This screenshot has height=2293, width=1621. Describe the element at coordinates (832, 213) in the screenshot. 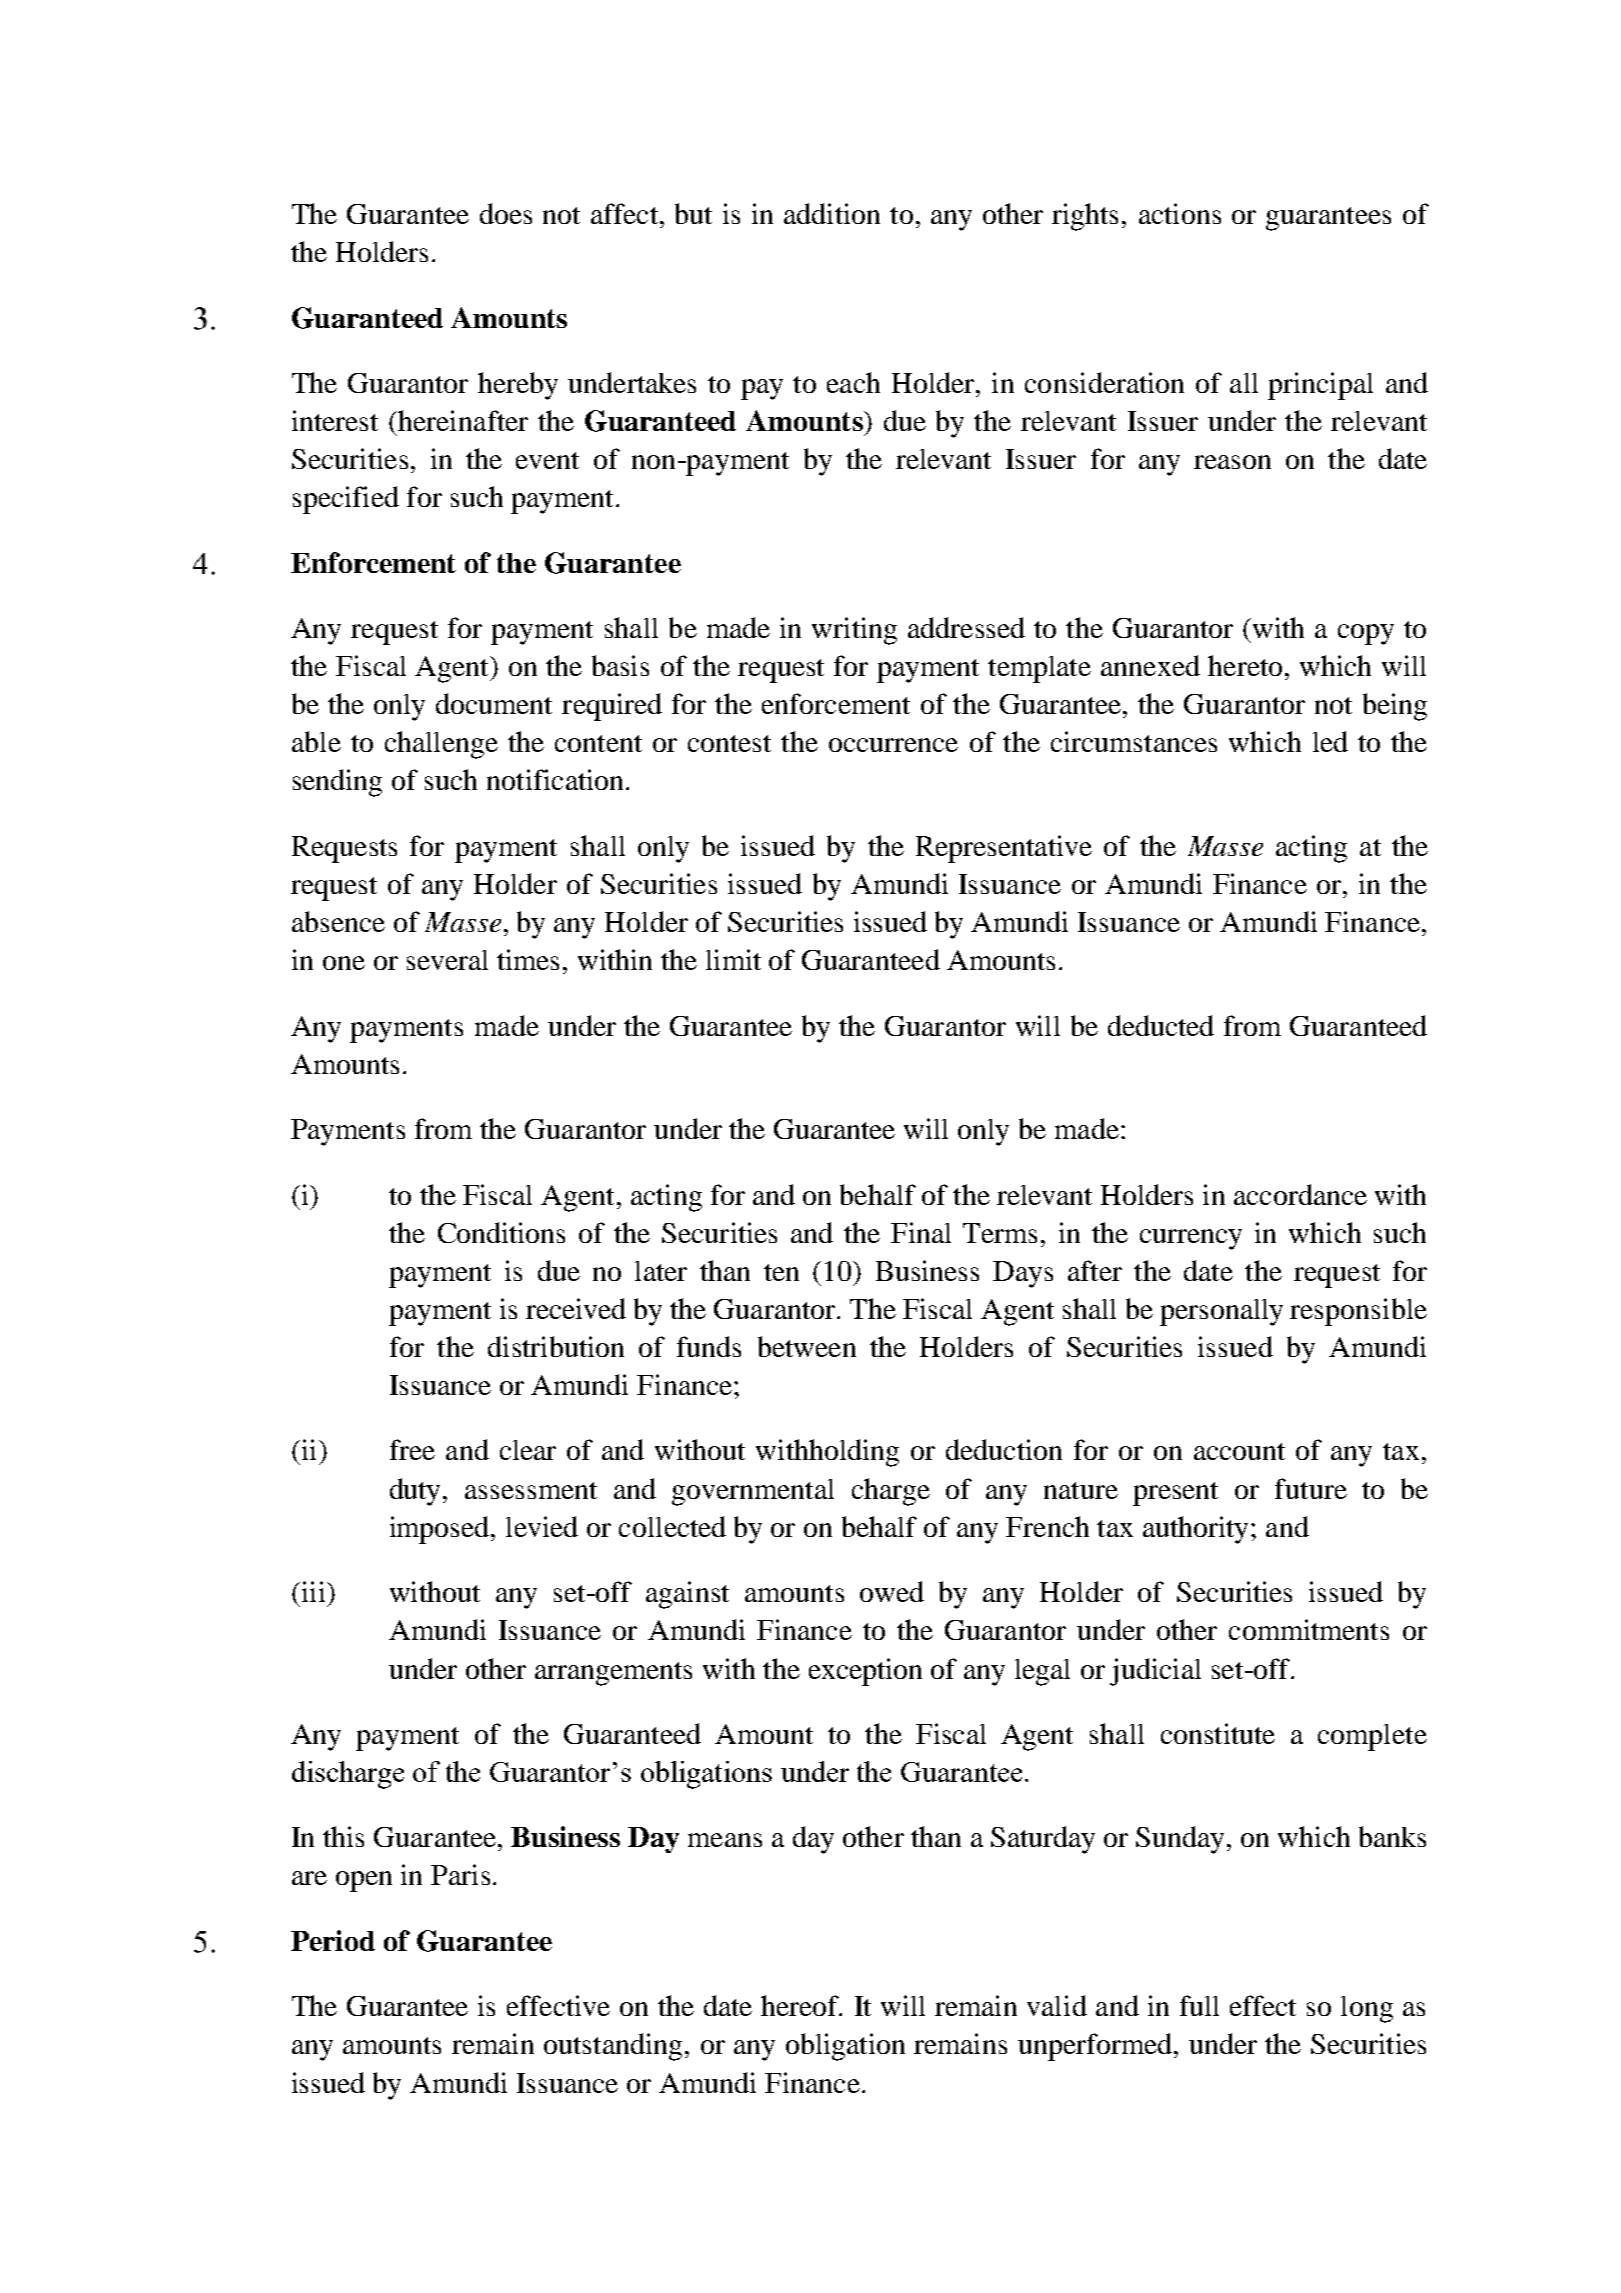

I see `addition` at that location.
